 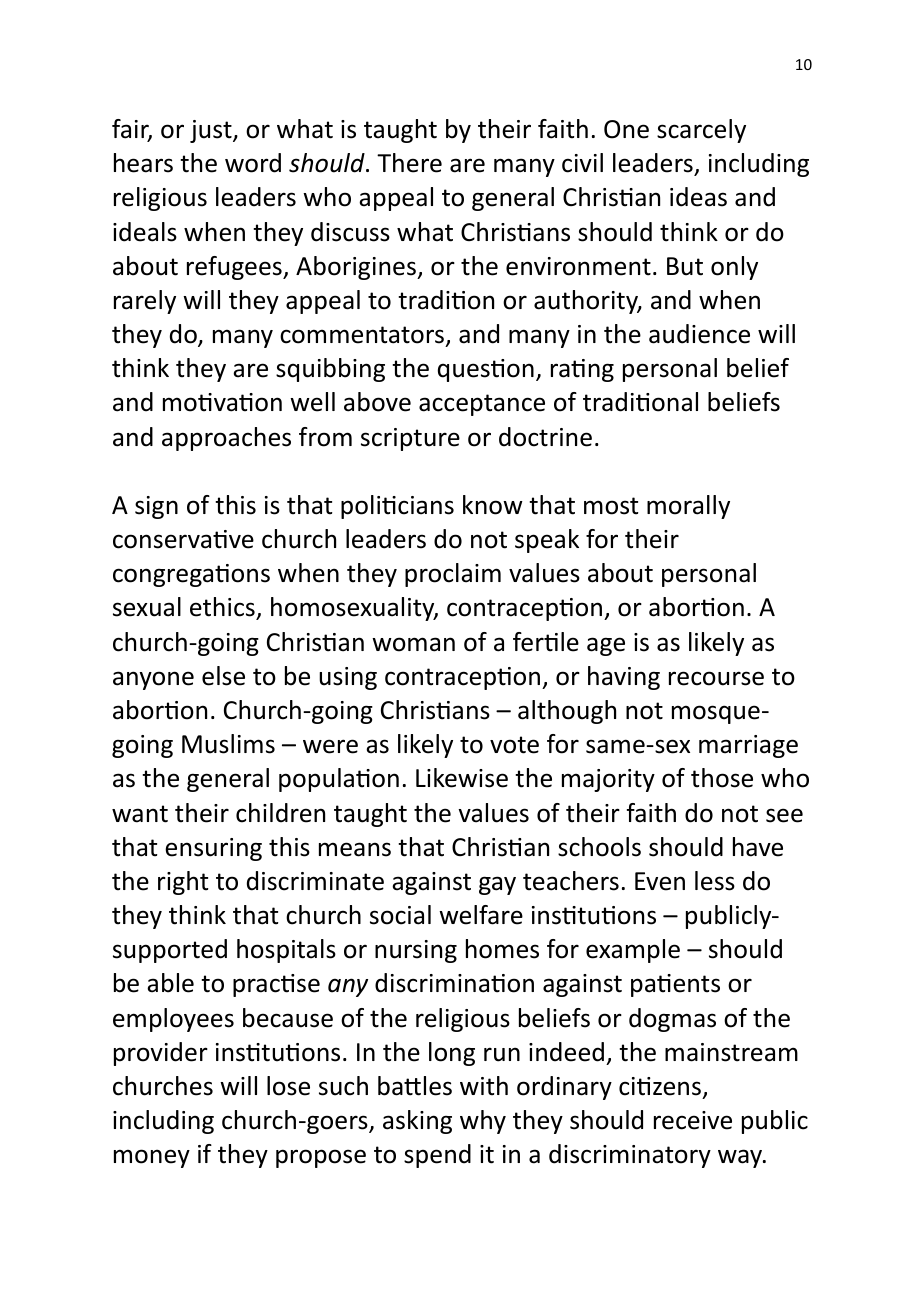 I want to click on word, so click(x=253, y=163).
